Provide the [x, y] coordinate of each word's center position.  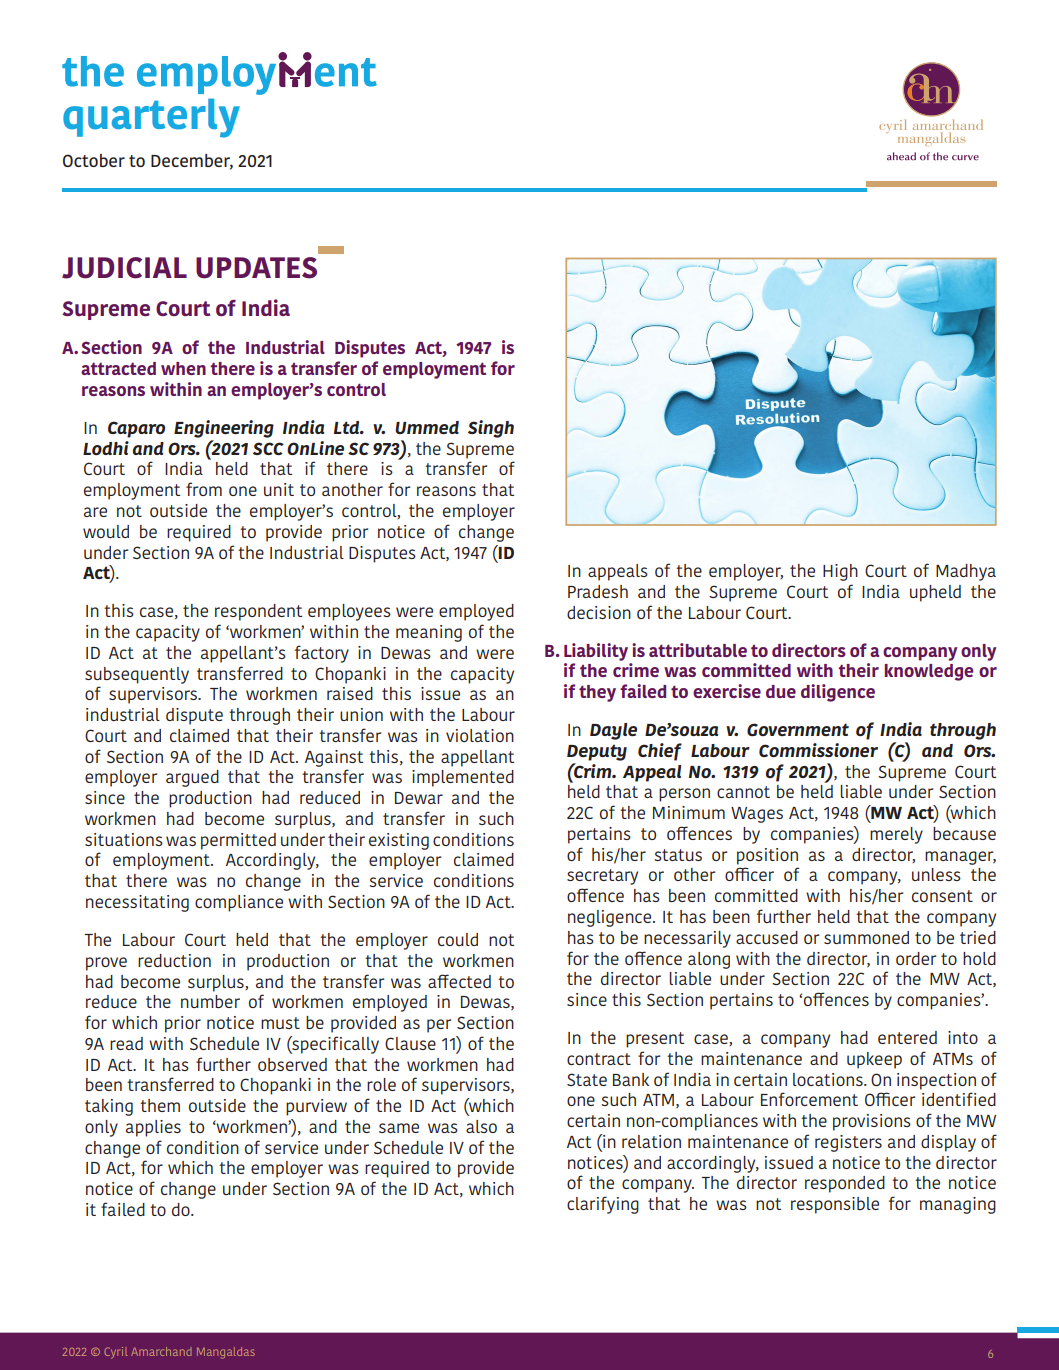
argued [192, 778]
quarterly [151, 118]
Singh [491, 429]
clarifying [603, 1205]
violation [480, 735]
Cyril [116, 1352]
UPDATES [256, 268]
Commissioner [818, 750]
